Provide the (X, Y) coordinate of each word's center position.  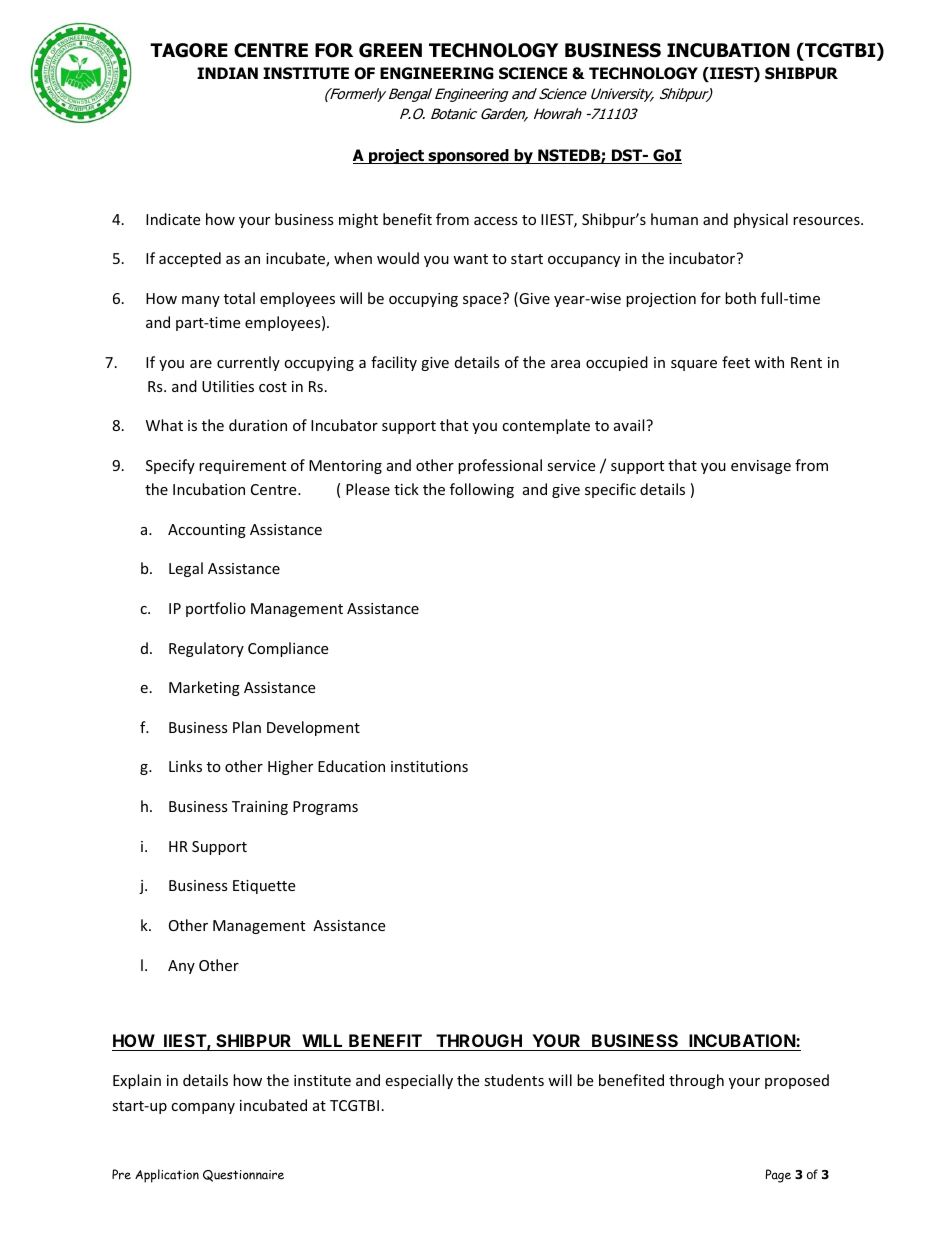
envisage (761, 467)
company (203, 1108)
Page (778, 1176)
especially (419, 1081)
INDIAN (227, 73)
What (164, 425)
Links (185, 766)
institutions (429, 766)
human (674, 219)
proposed (797, 1081)
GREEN (390, 50)
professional (500, 466)
